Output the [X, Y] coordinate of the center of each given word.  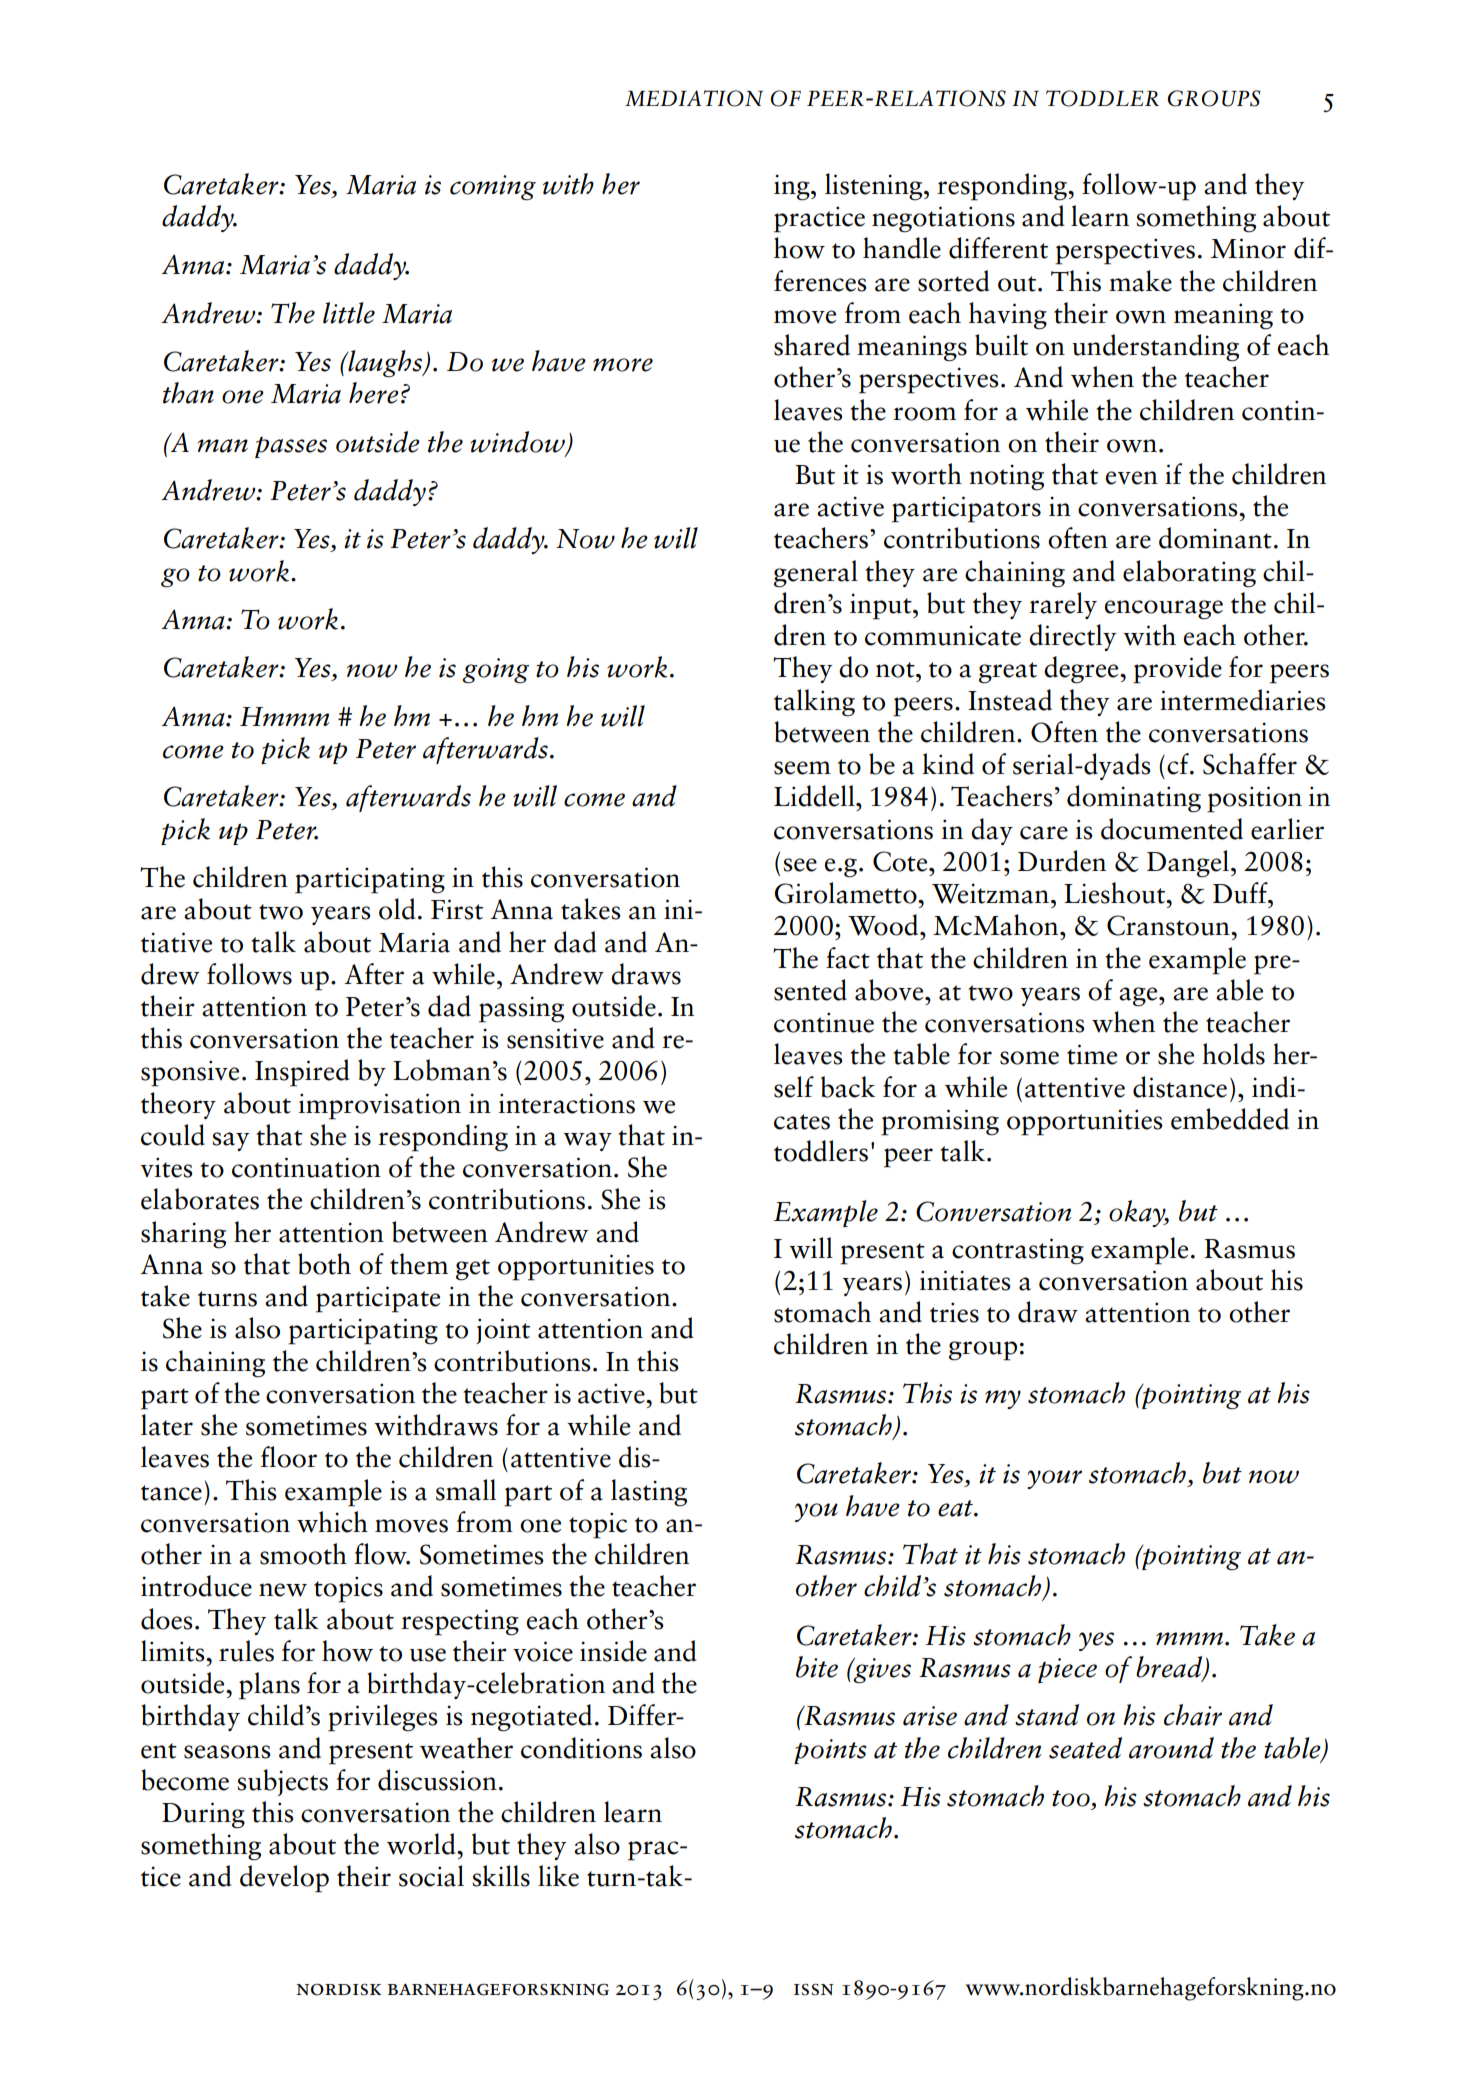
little [349, 313]
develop [284, 1879]
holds [1233, 1054]
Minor [1248, 248]
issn [814, 1990]
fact [848, 958]
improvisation [380, 1106]
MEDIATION [694, 98]
